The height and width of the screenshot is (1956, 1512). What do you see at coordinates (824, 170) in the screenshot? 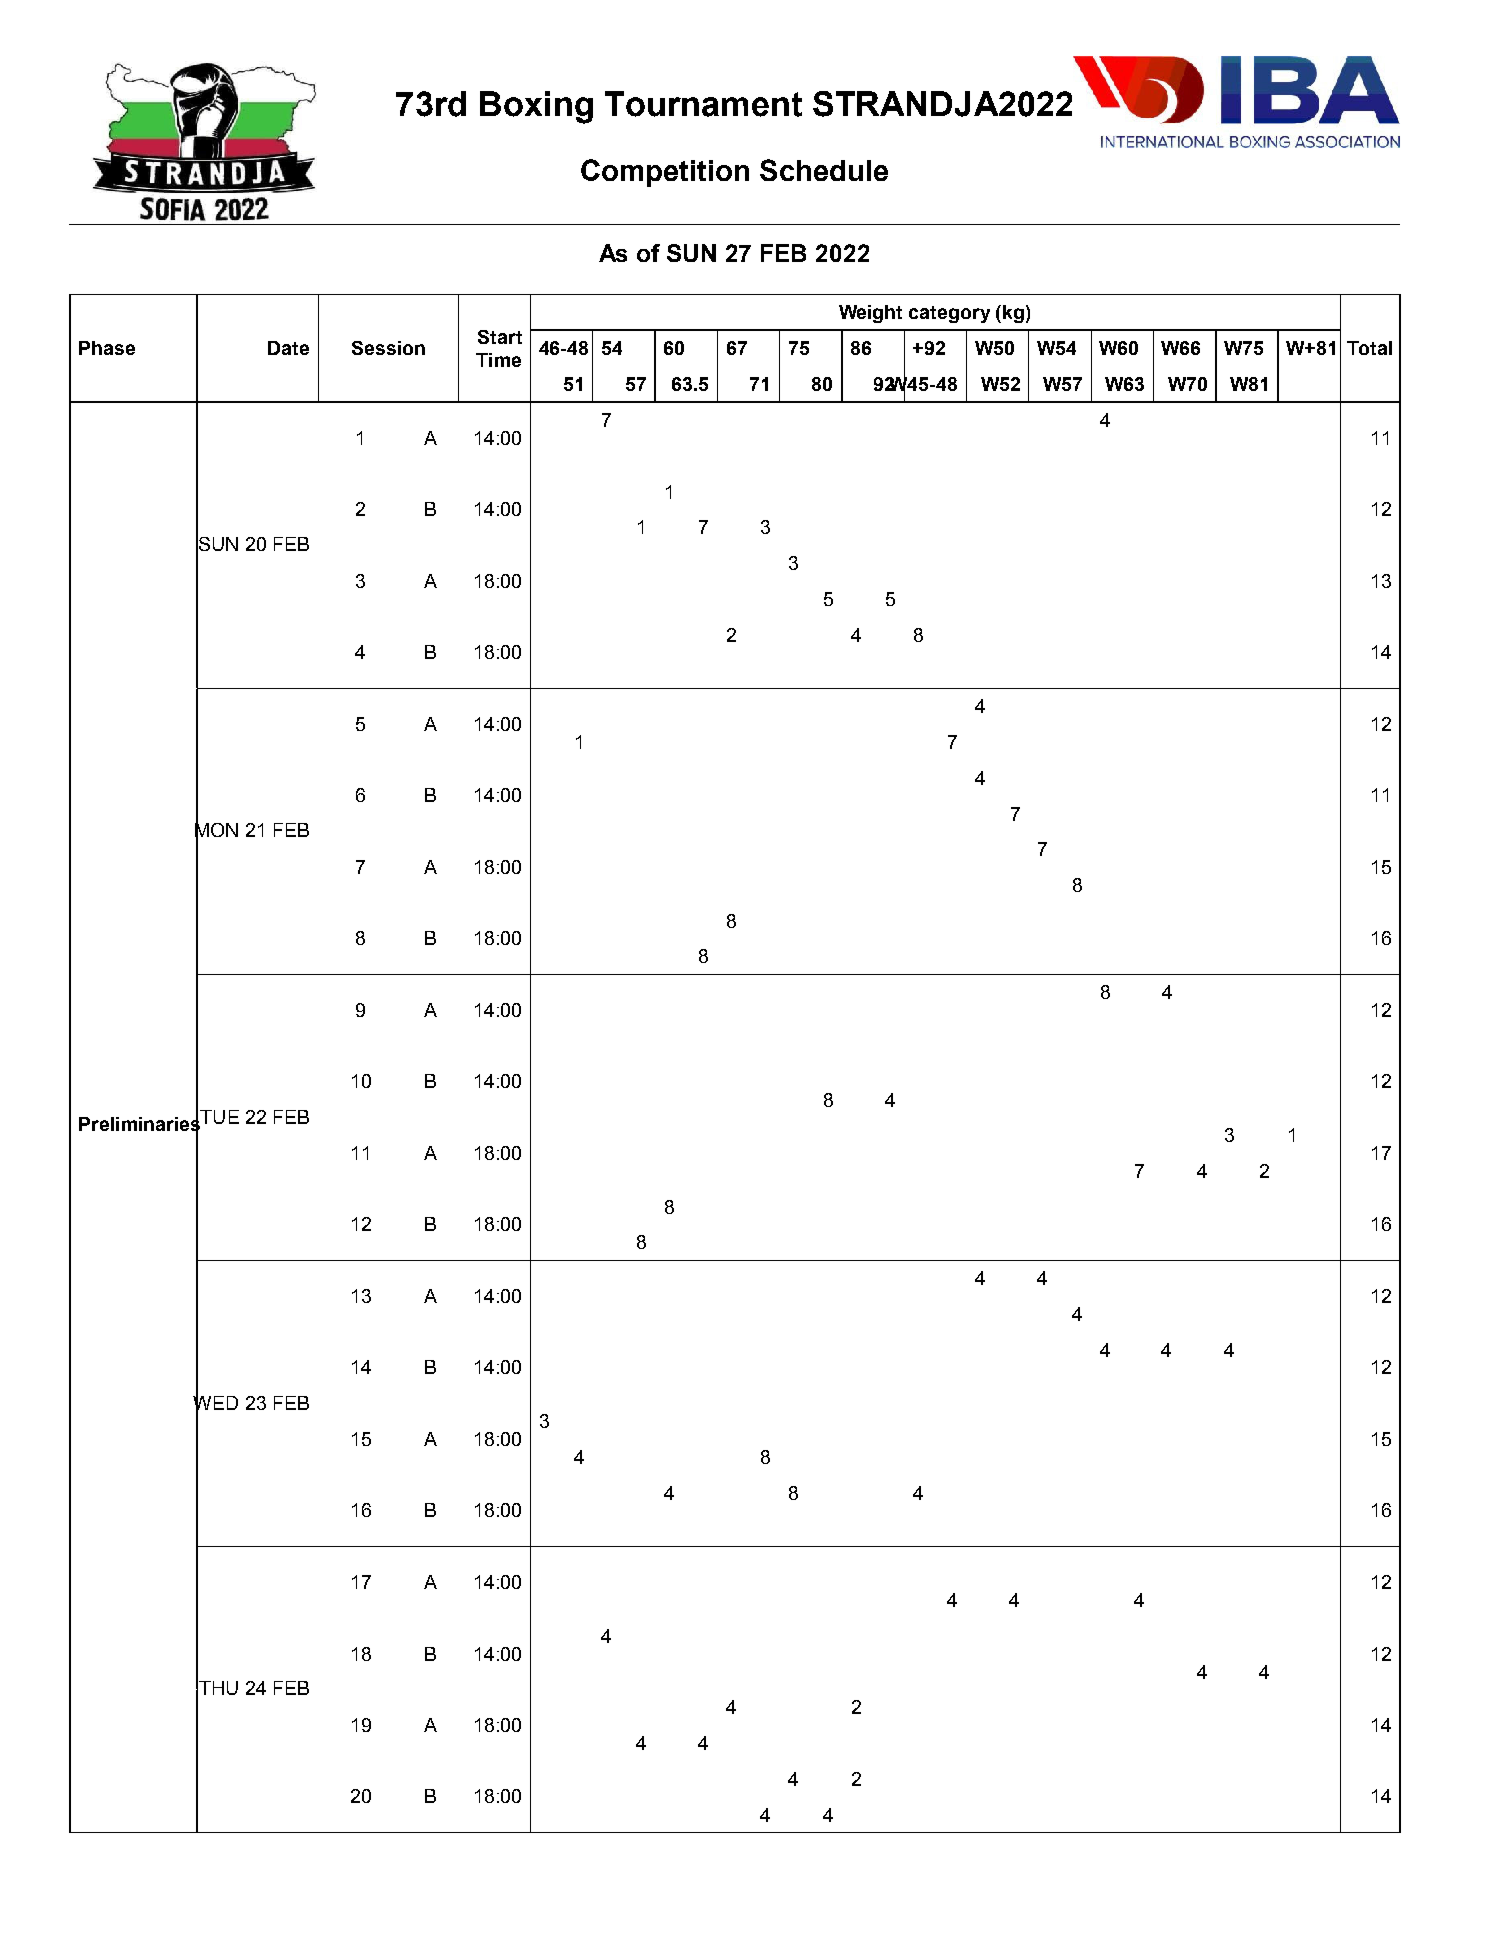
I see `Schedule` at bounding box center [824, 170].
